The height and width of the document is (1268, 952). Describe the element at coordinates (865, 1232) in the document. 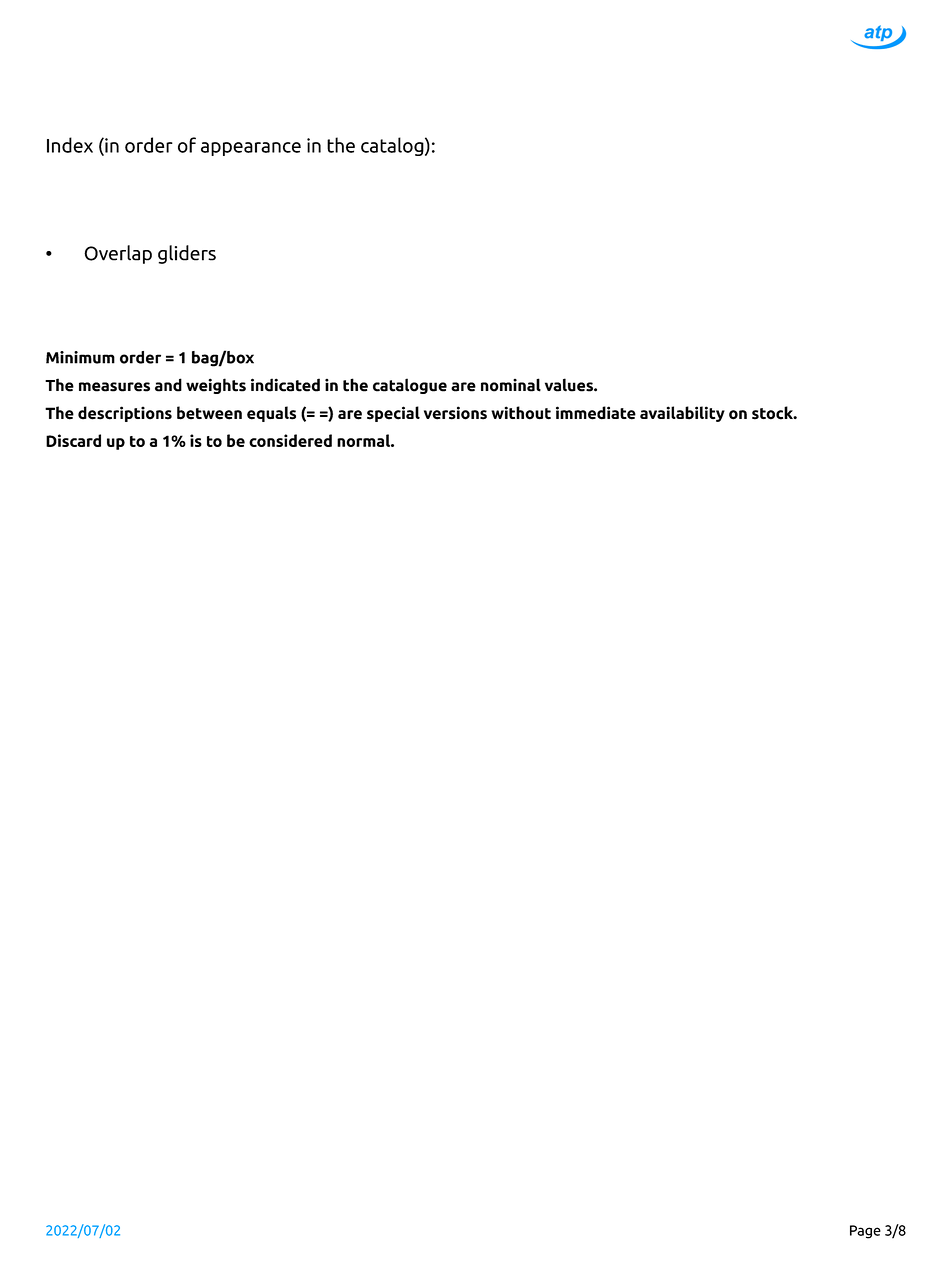

I see `Page` at that location.
